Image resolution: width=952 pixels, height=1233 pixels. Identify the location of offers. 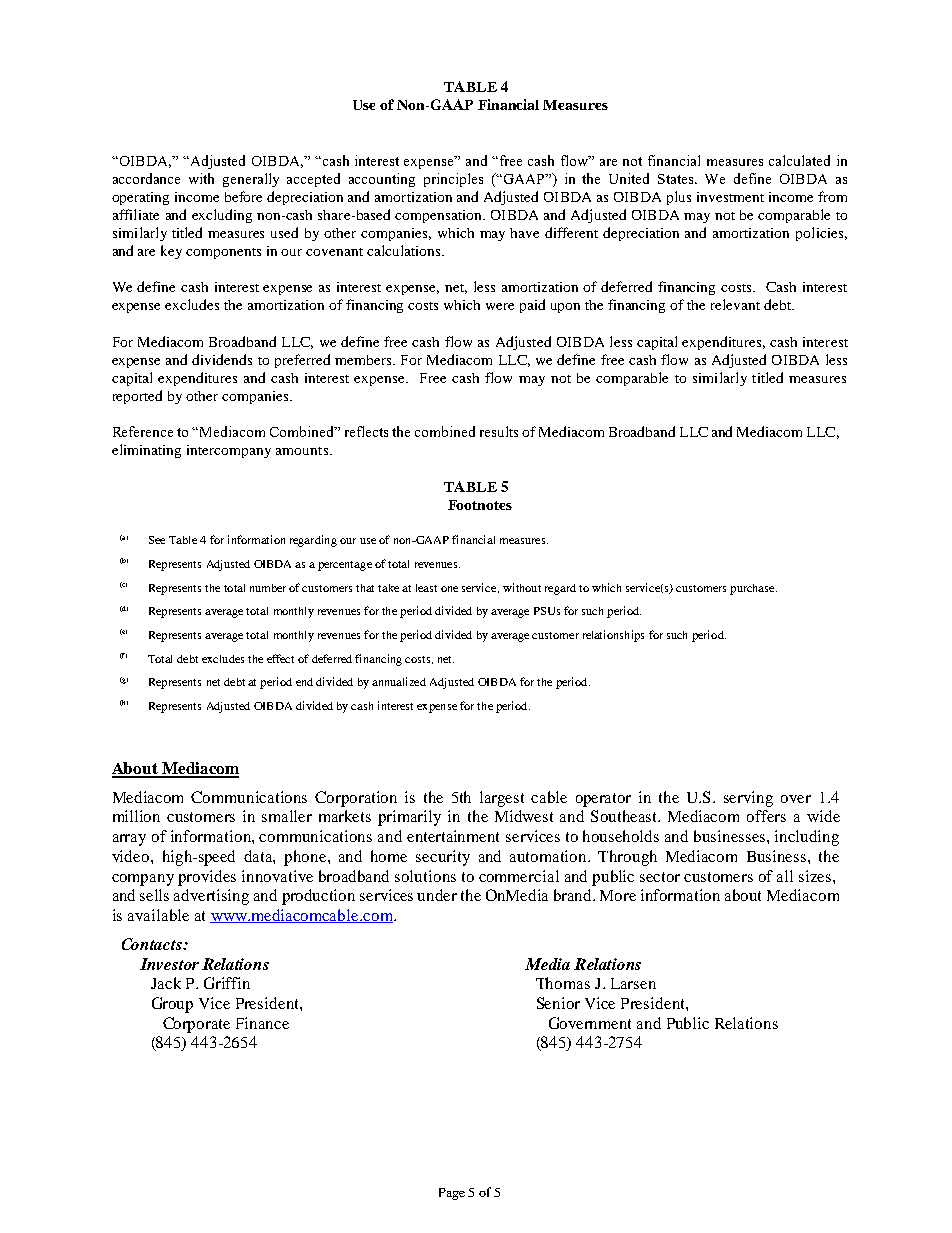
(766, 816).
